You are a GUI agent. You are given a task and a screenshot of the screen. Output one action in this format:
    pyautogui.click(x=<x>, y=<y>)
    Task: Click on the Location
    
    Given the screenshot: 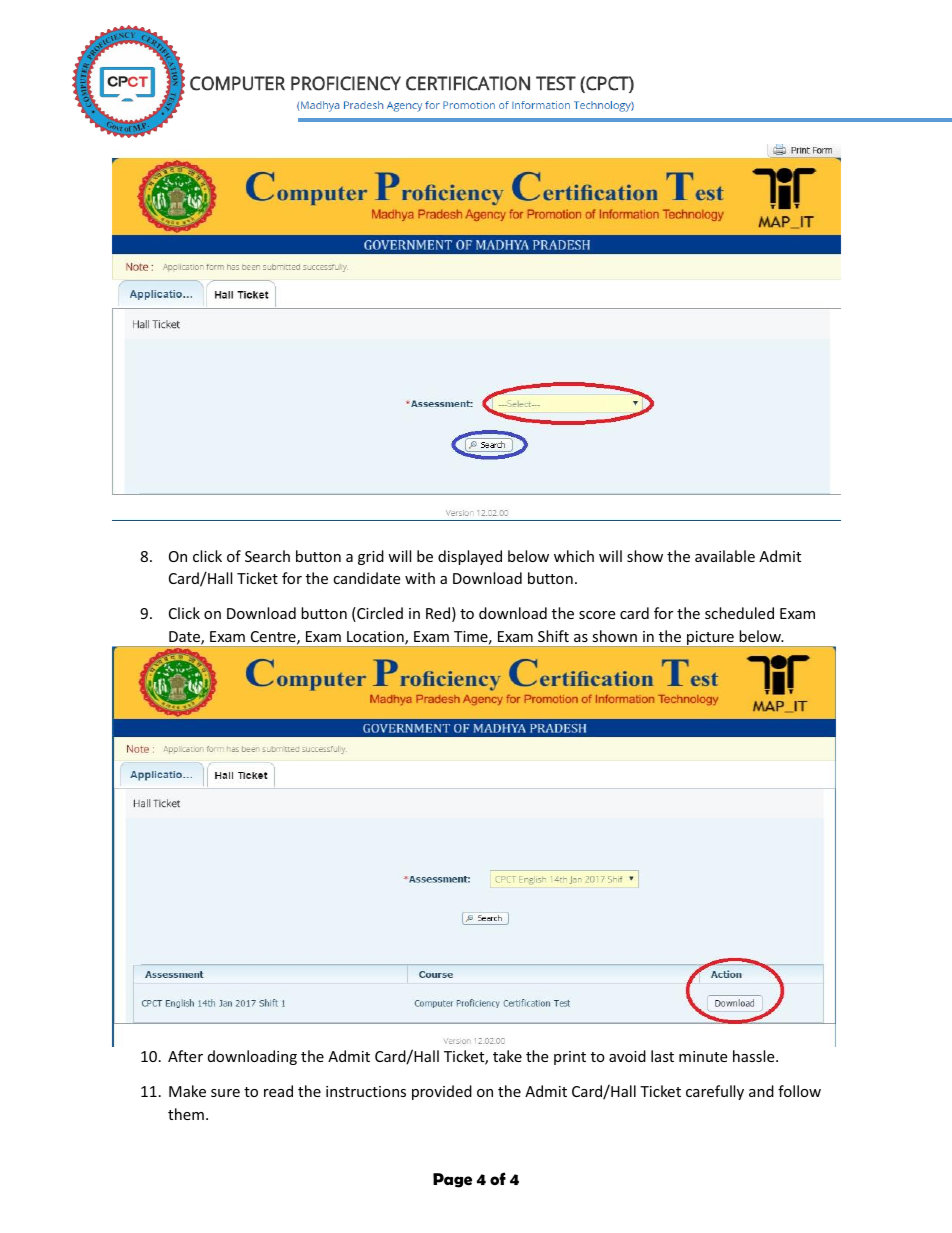 What is the action you would take?
    pyautogui.click(x=376, y=638)
